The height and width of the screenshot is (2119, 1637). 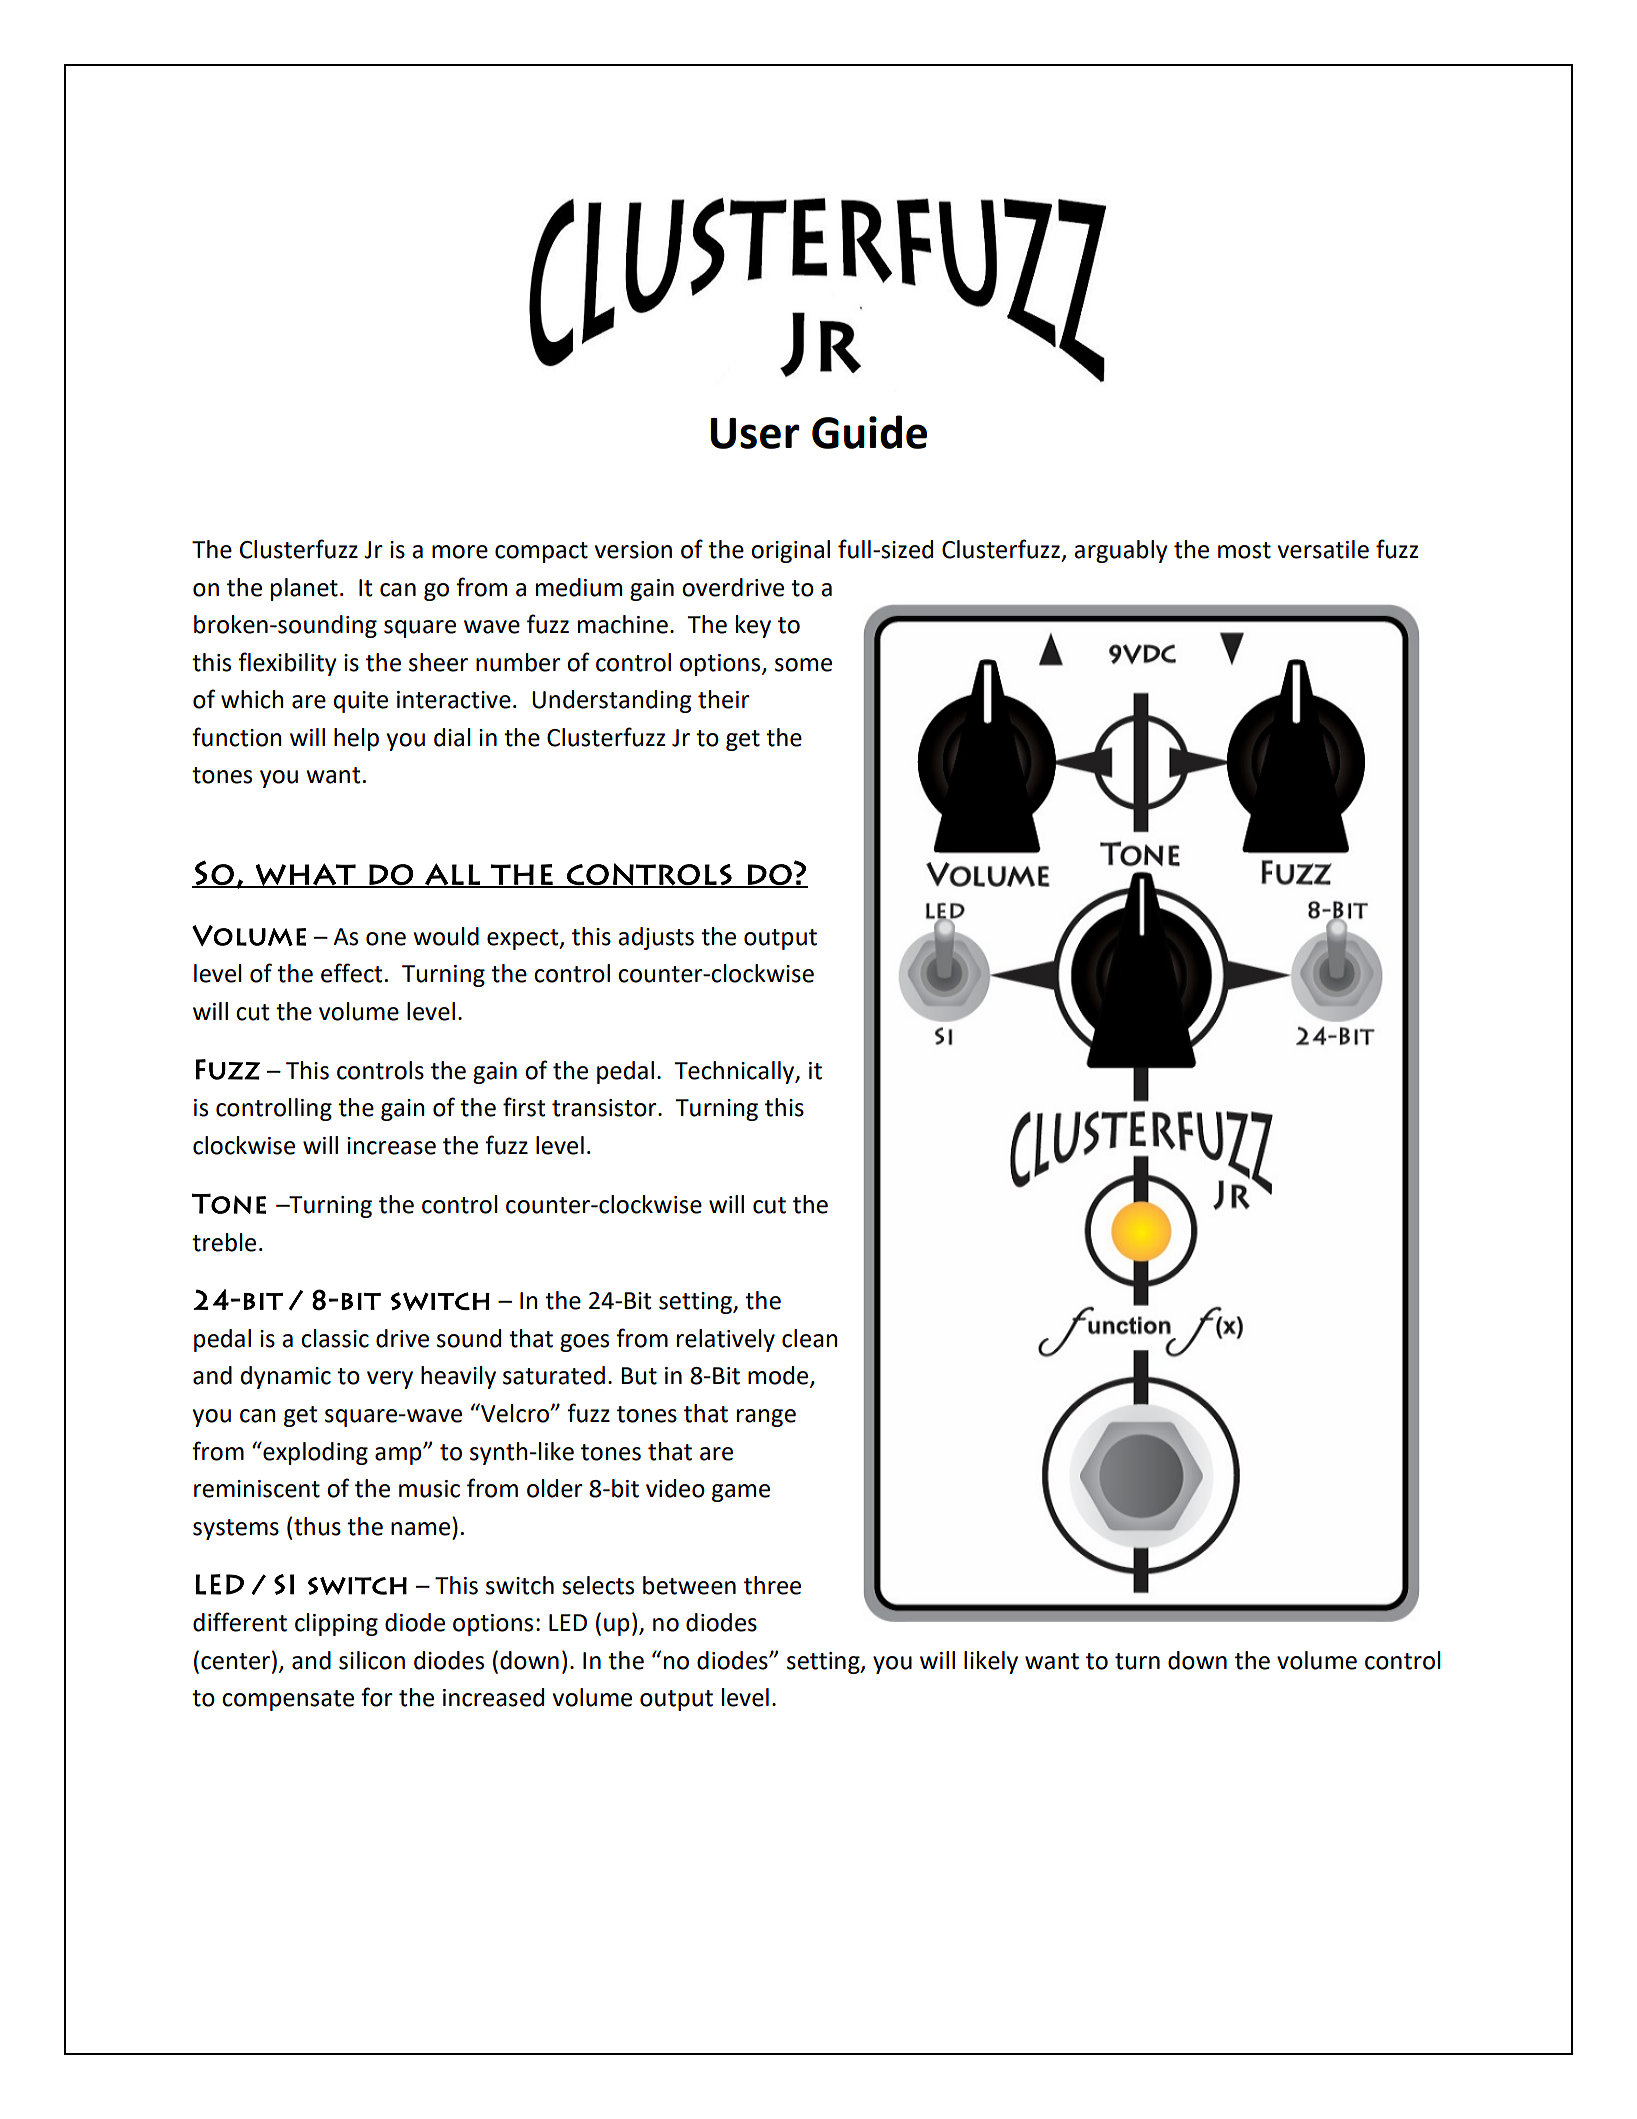 I want to click on silicon, so click(x=372, y=1660).
